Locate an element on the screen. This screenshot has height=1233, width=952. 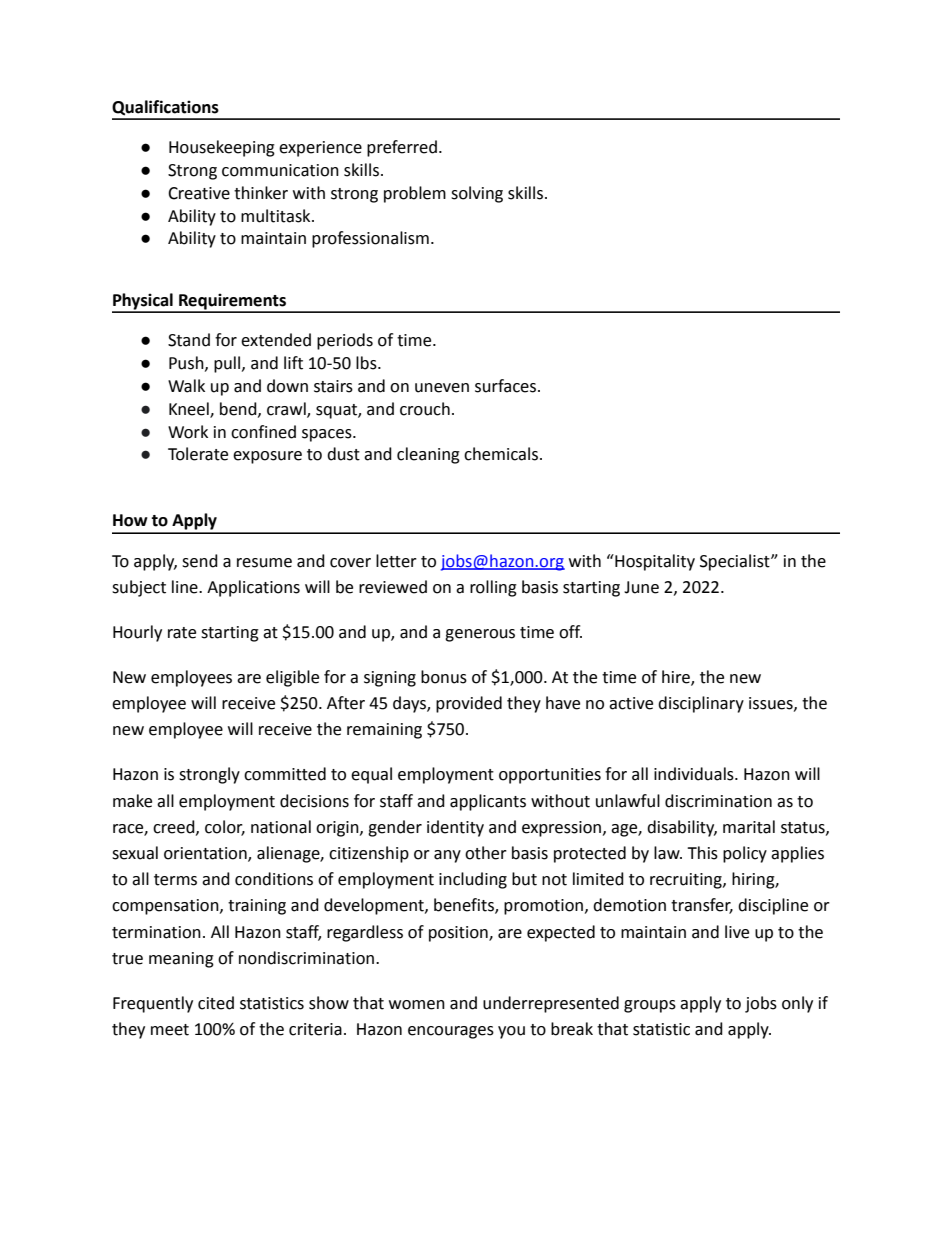
cited is located at coordinates (216, 1003).
